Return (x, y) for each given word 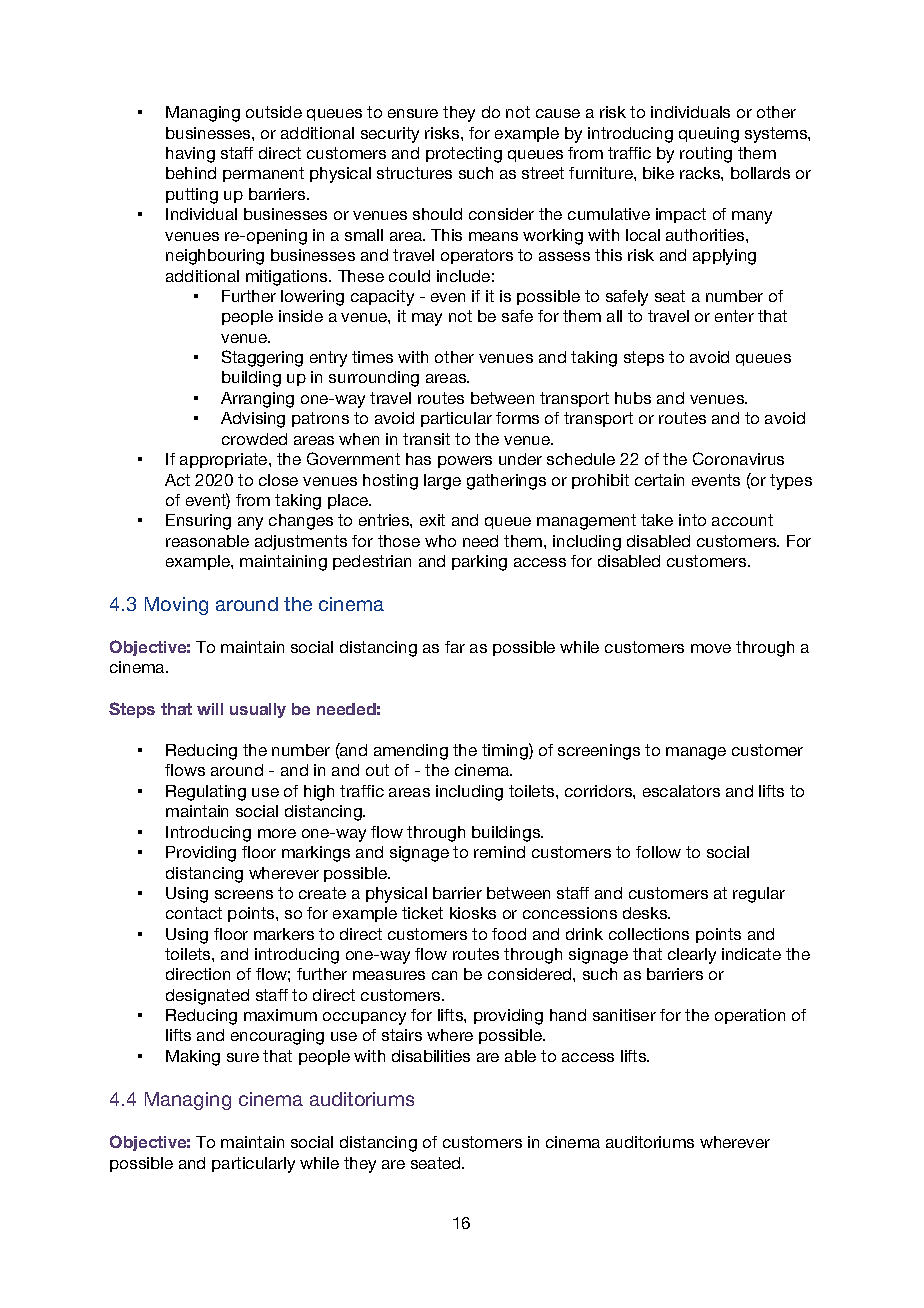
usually (258, 710)
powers (465, 462)
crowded (254, 439)
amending (411, 752)
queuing (709, 135)
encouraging (277, 1037)
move (711, 648)
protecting (464, 155)
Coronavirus (738, 458)
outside (274, 112)
